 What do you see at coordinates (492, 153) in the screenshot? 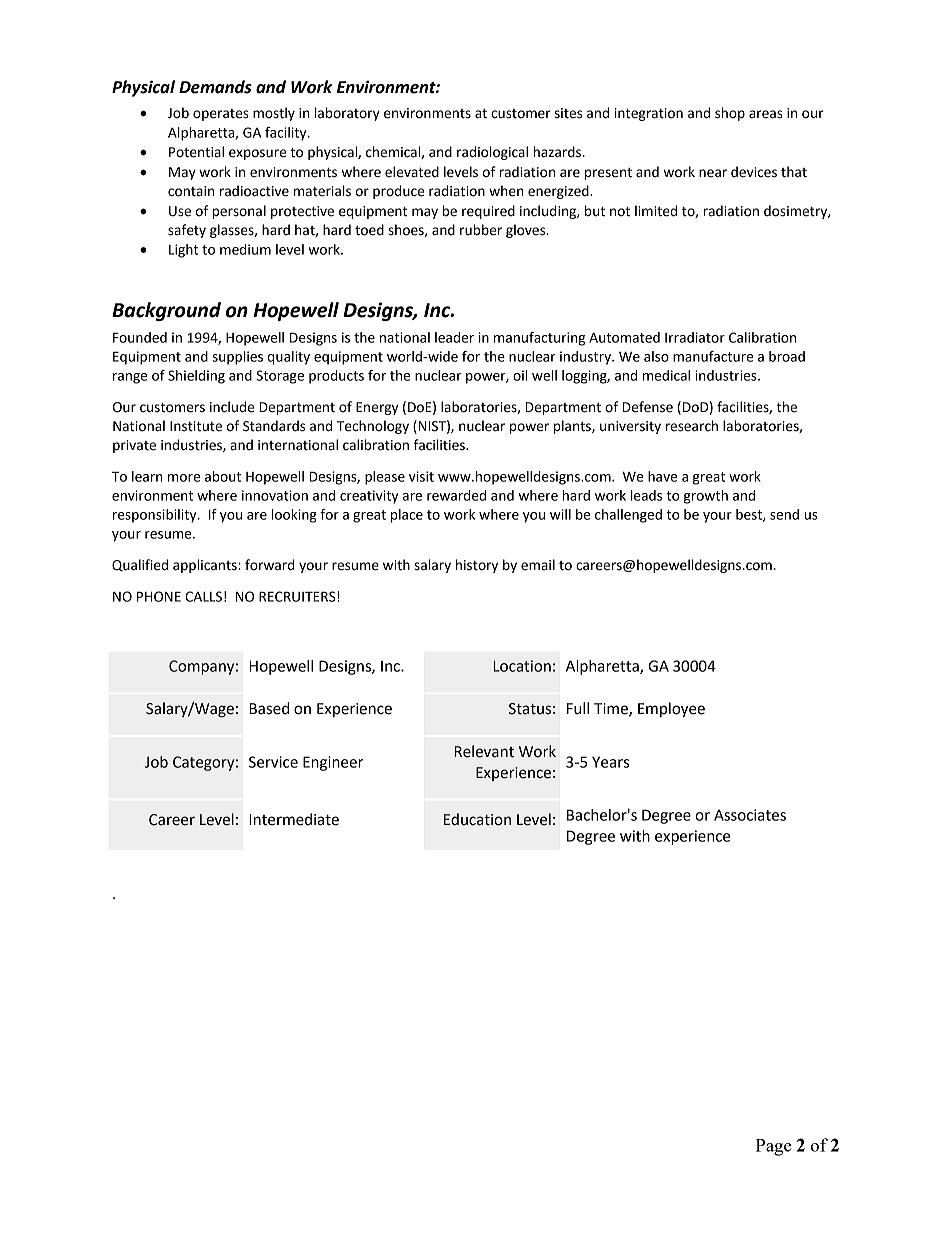
I see `radiological` at bounding box center [492, 153].
